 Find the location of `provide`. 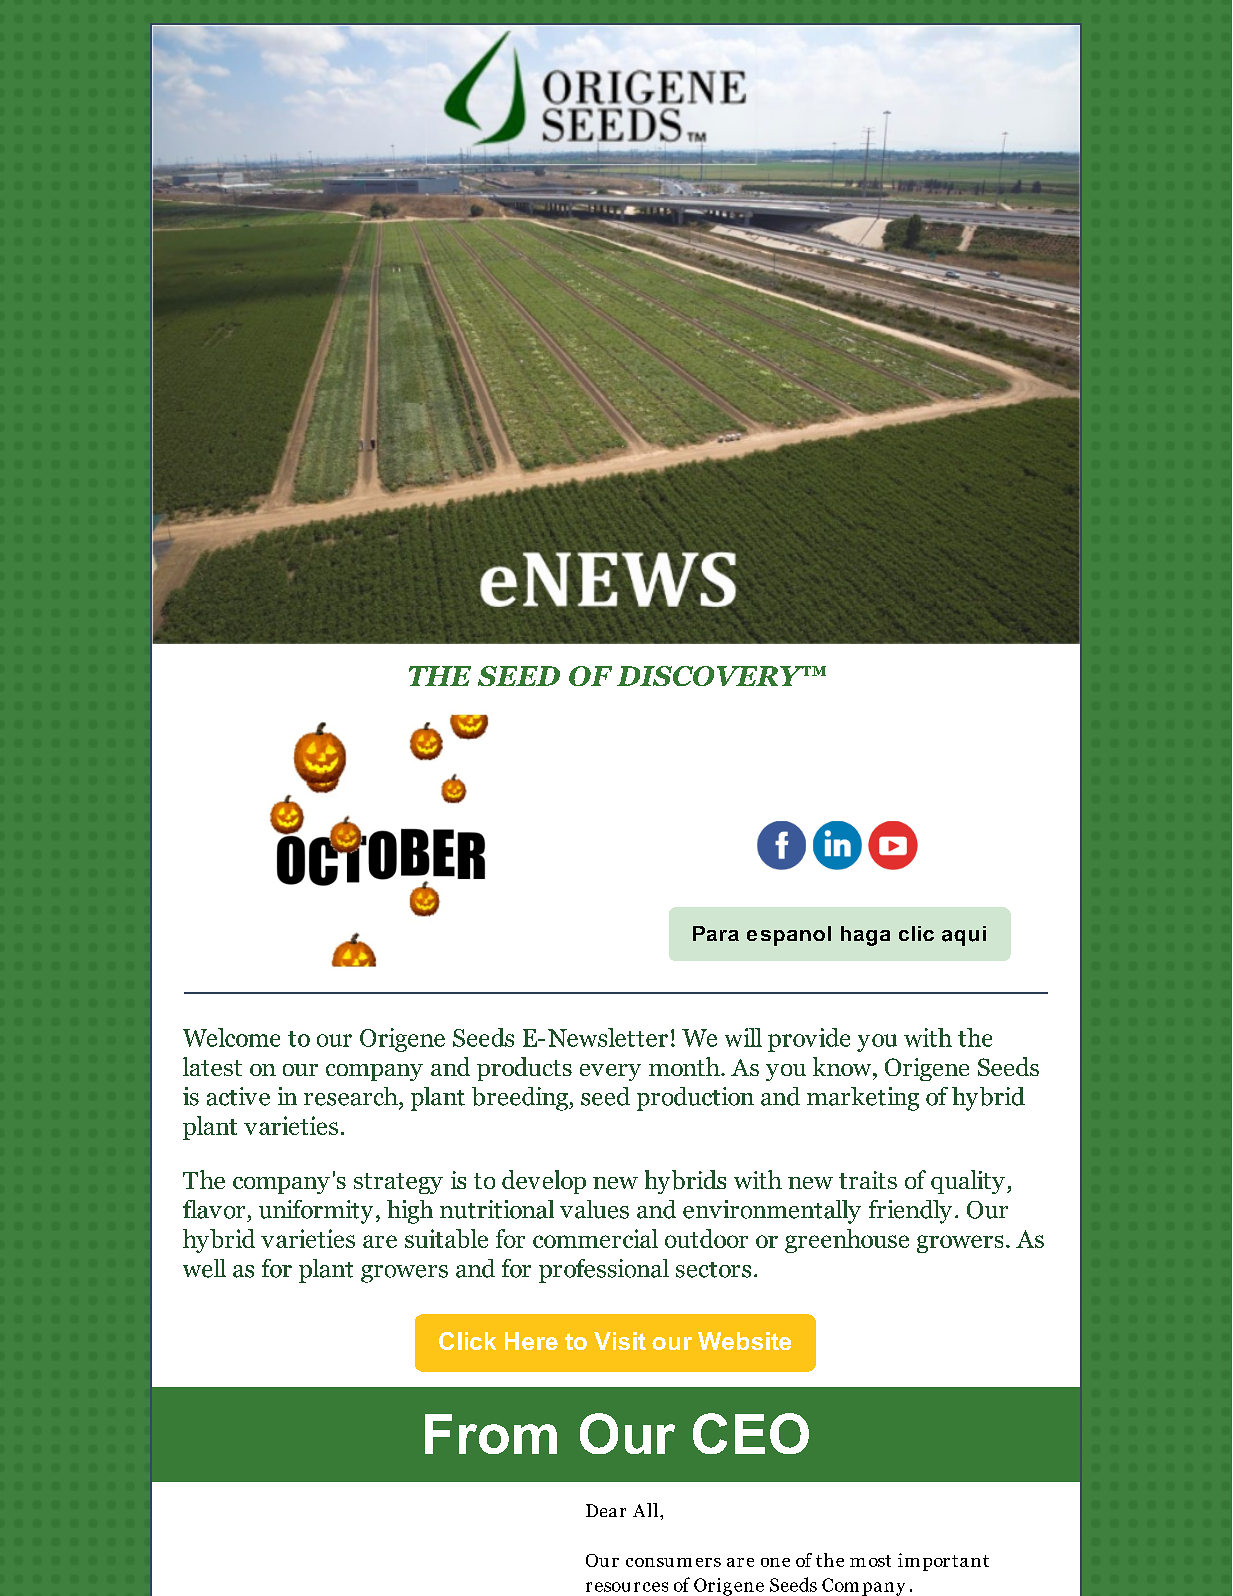

provide is located at coordinates (809, 1040).
